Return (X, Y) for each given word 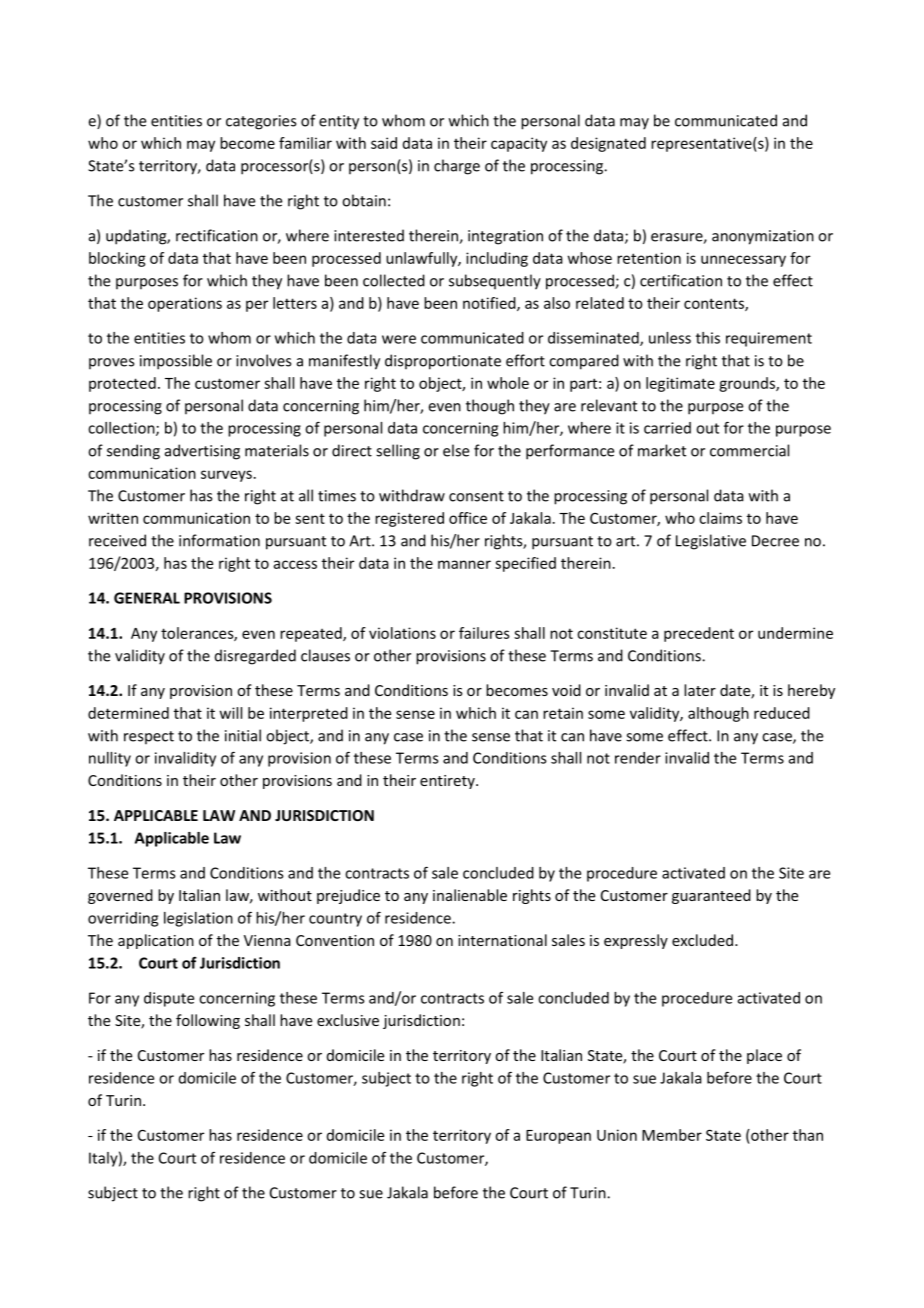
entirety (448, 782)
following (208, 1021)
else (456, 450)
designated (608, 144)
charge (457, 167)
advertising (202, 452)
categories (261, 122)
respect (149, 737)
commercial (749, 450)
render (638, 758)
